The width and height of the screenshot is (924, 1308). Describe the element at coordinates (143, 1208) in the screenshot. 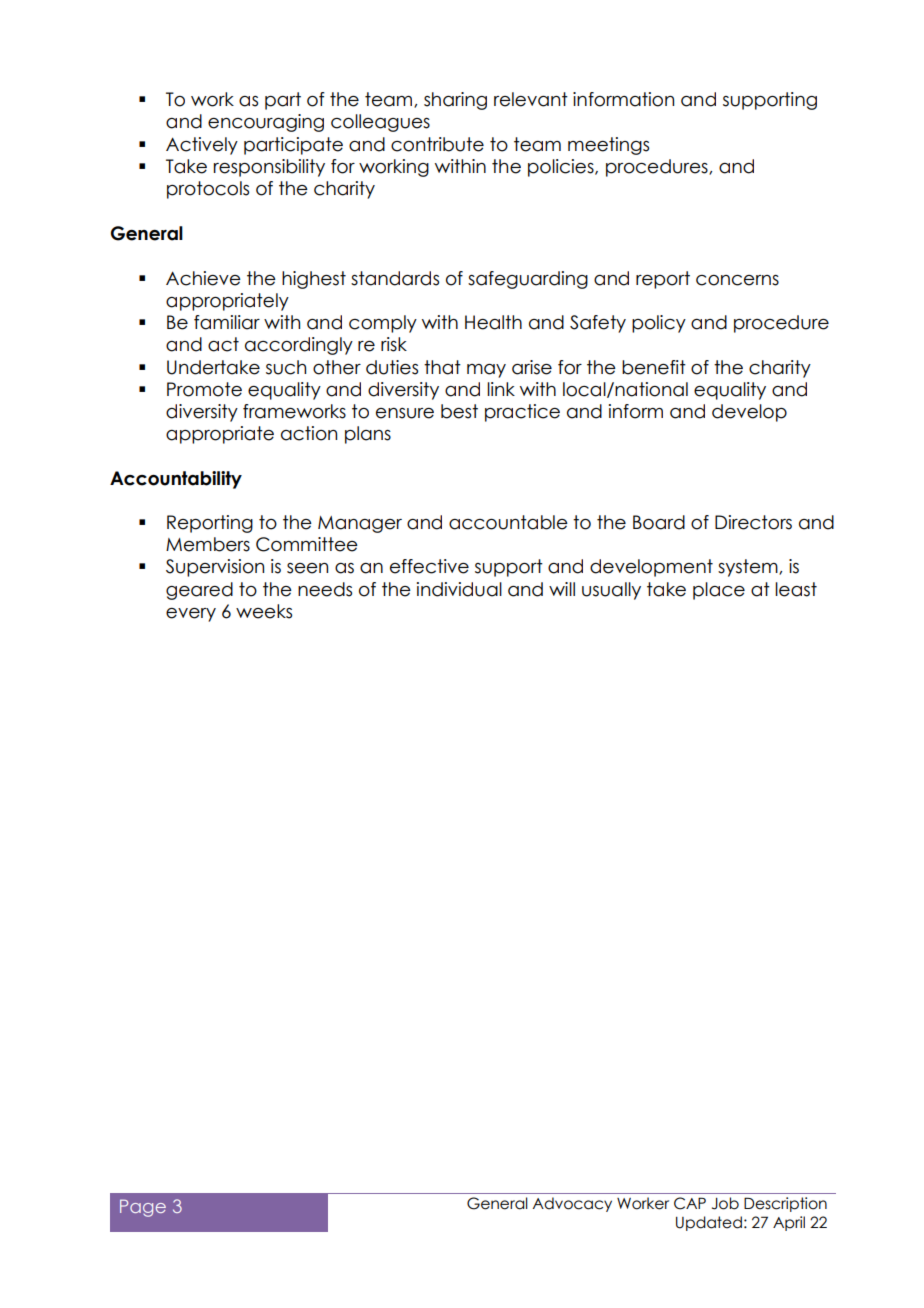

I see `Page` at that location.
